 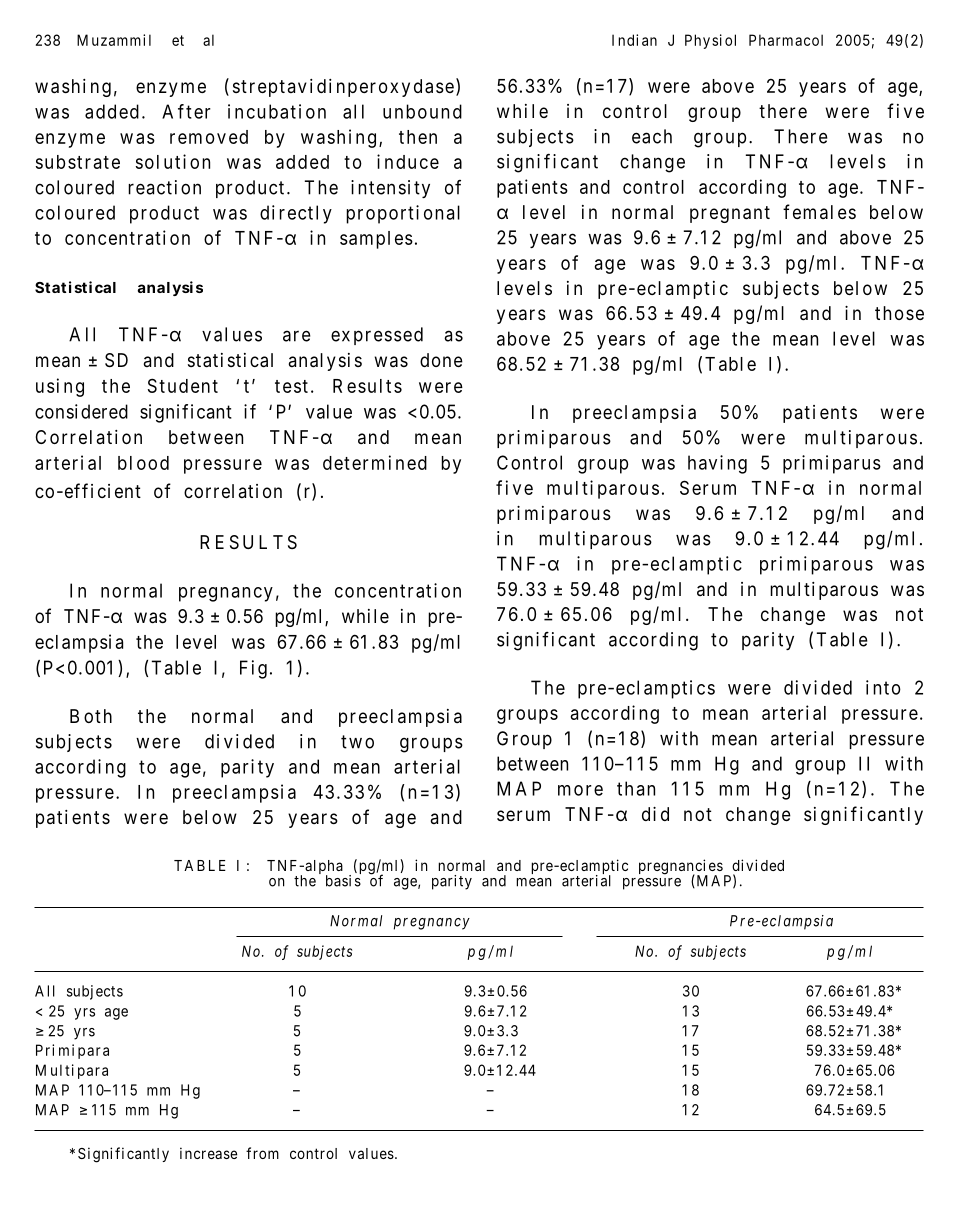 I want to click on After, so click(x=186, y=111).
